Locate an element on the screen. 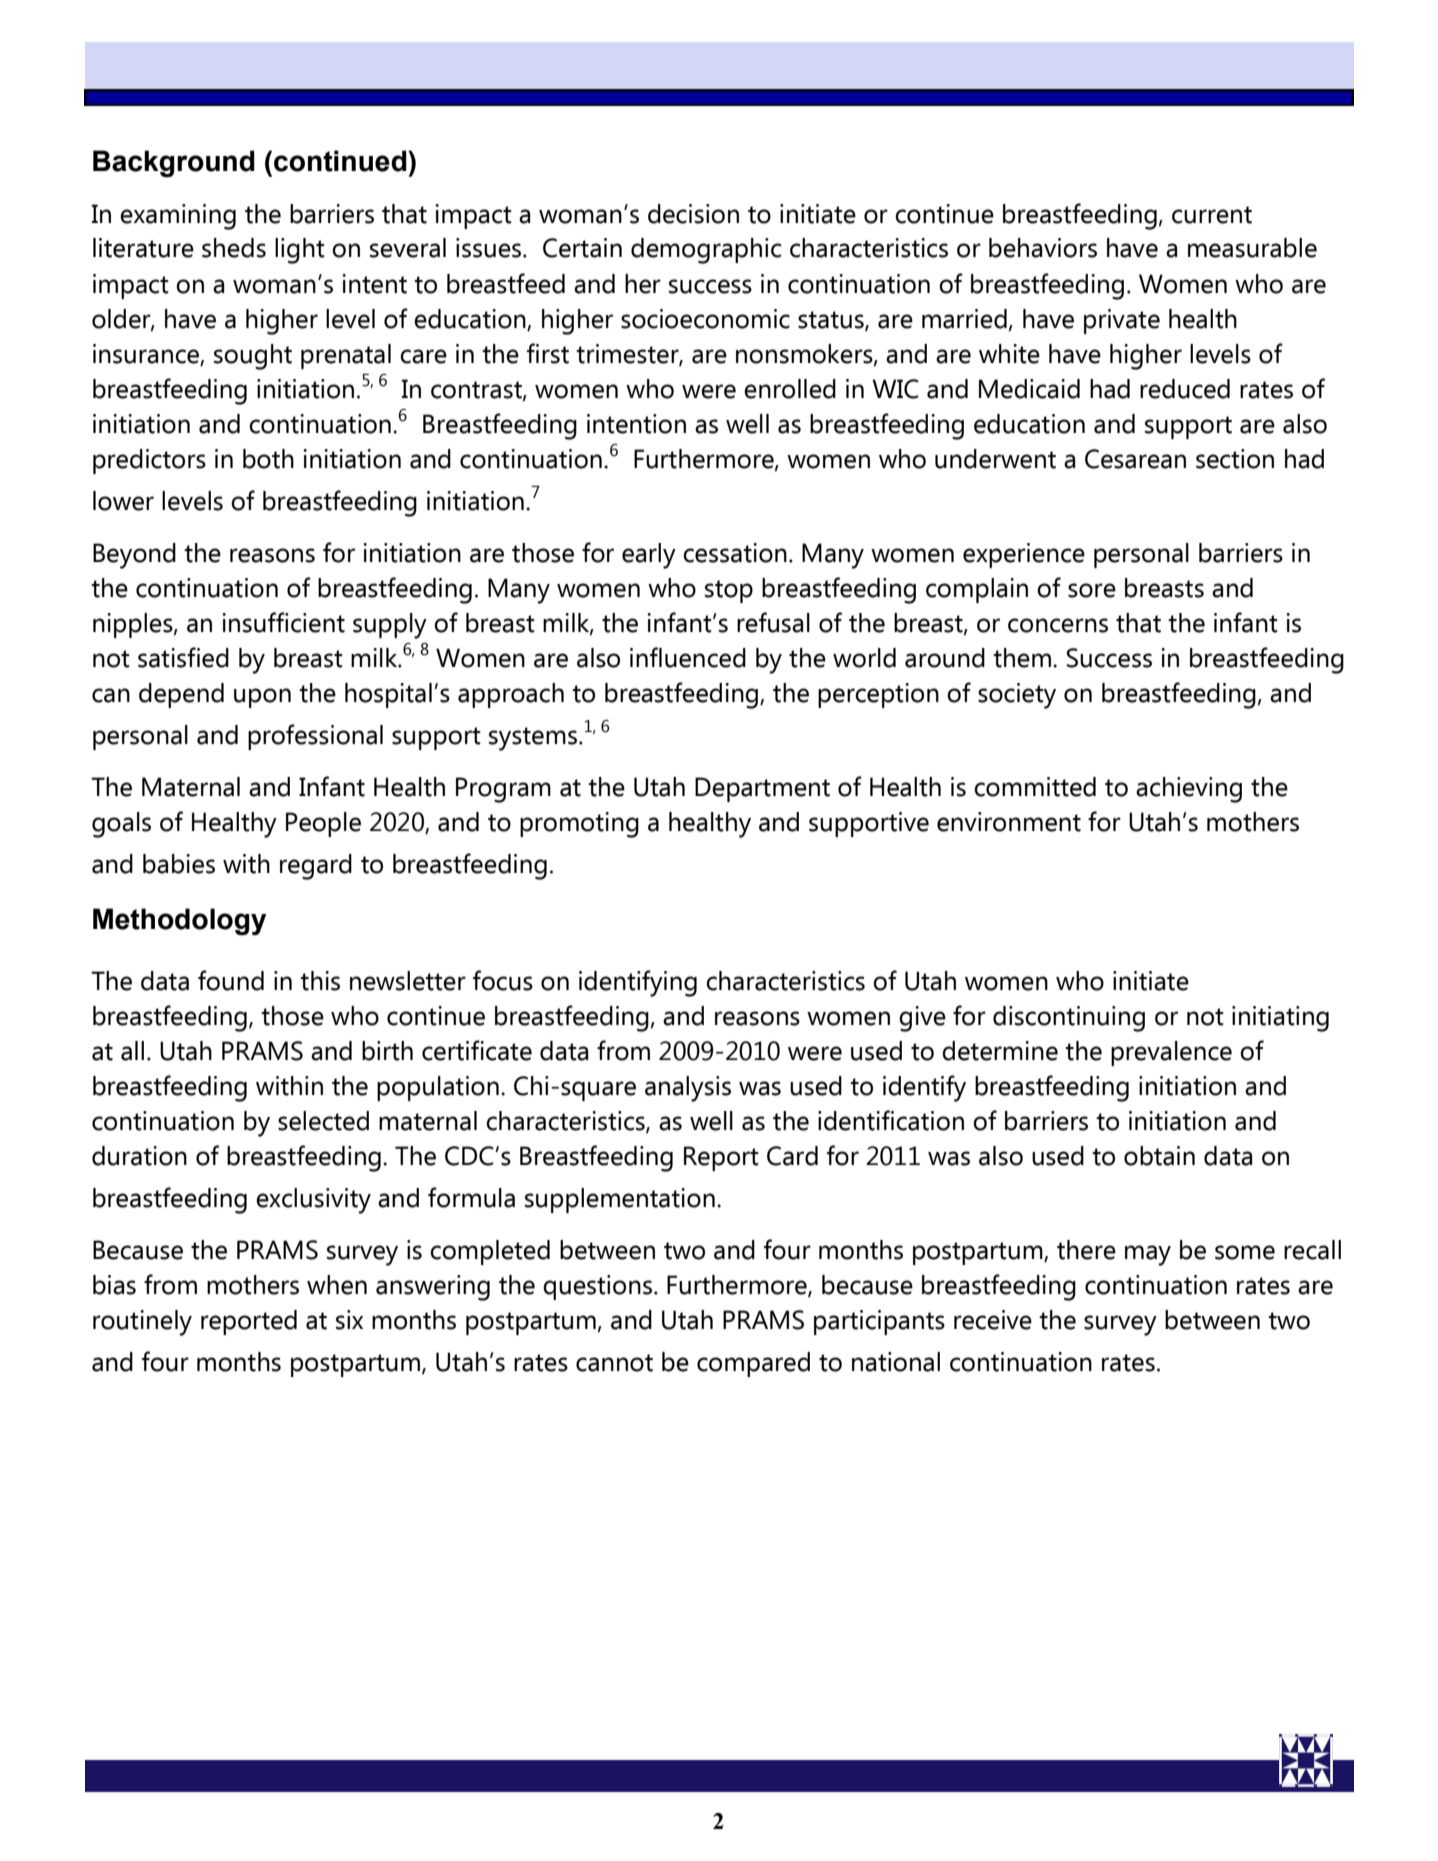 The width and height of the screenshot is (1438, 1861). examining is located at coordinates (178, 217).
